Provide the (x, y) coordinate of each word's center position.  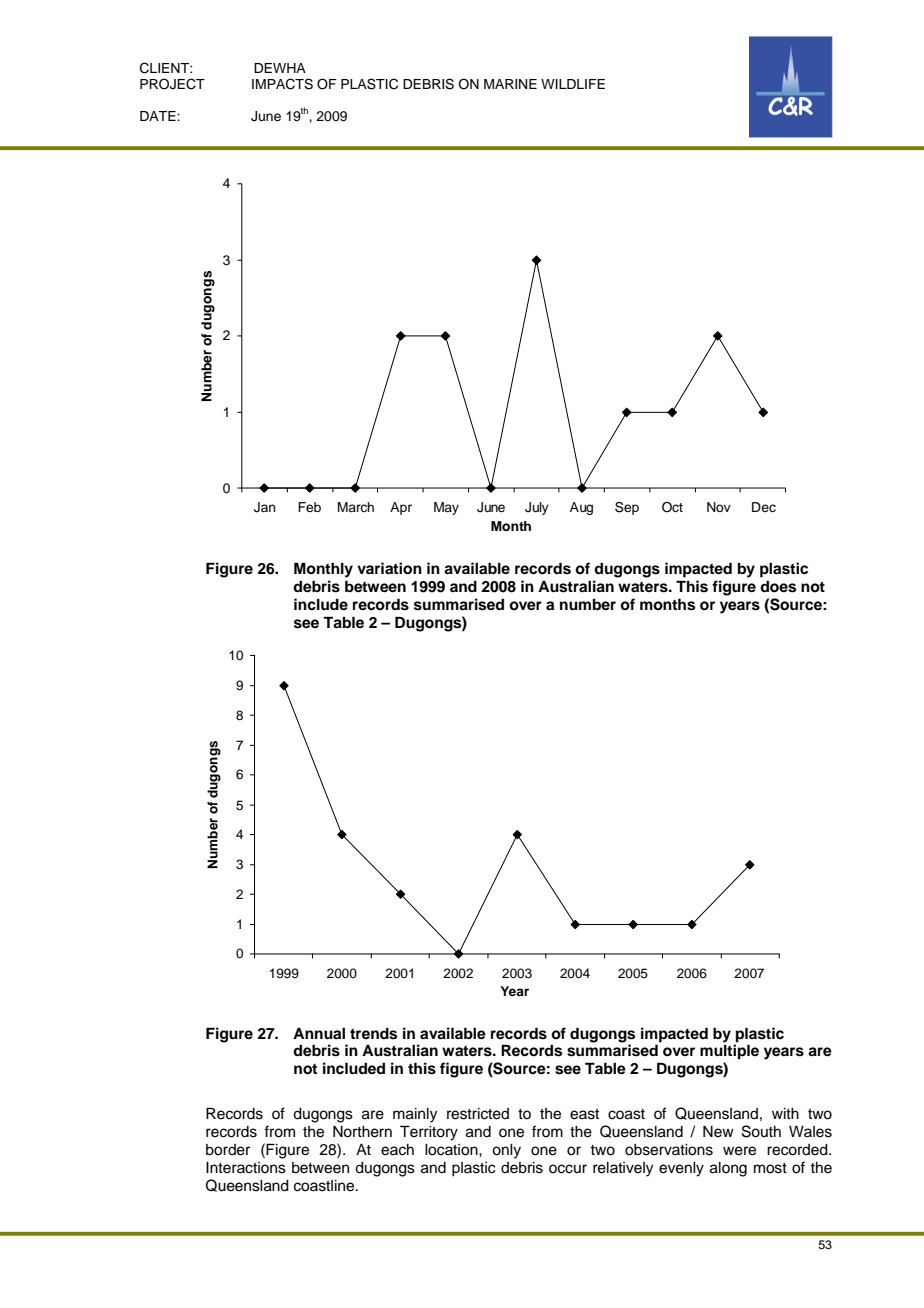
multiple (729, 1052)
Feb (309, 507)
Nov (719, 507)
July (537, 508)
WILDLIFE (573, 84)
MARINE (510, 84)
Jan (265, 507)
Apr (401, 508)
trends (373, 1034)
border (228, 1150)
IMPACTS (282, 84)
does (778, 587)
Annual (319, 1033)
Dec (764, 507)
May (446, 508)
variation (389, 568)
